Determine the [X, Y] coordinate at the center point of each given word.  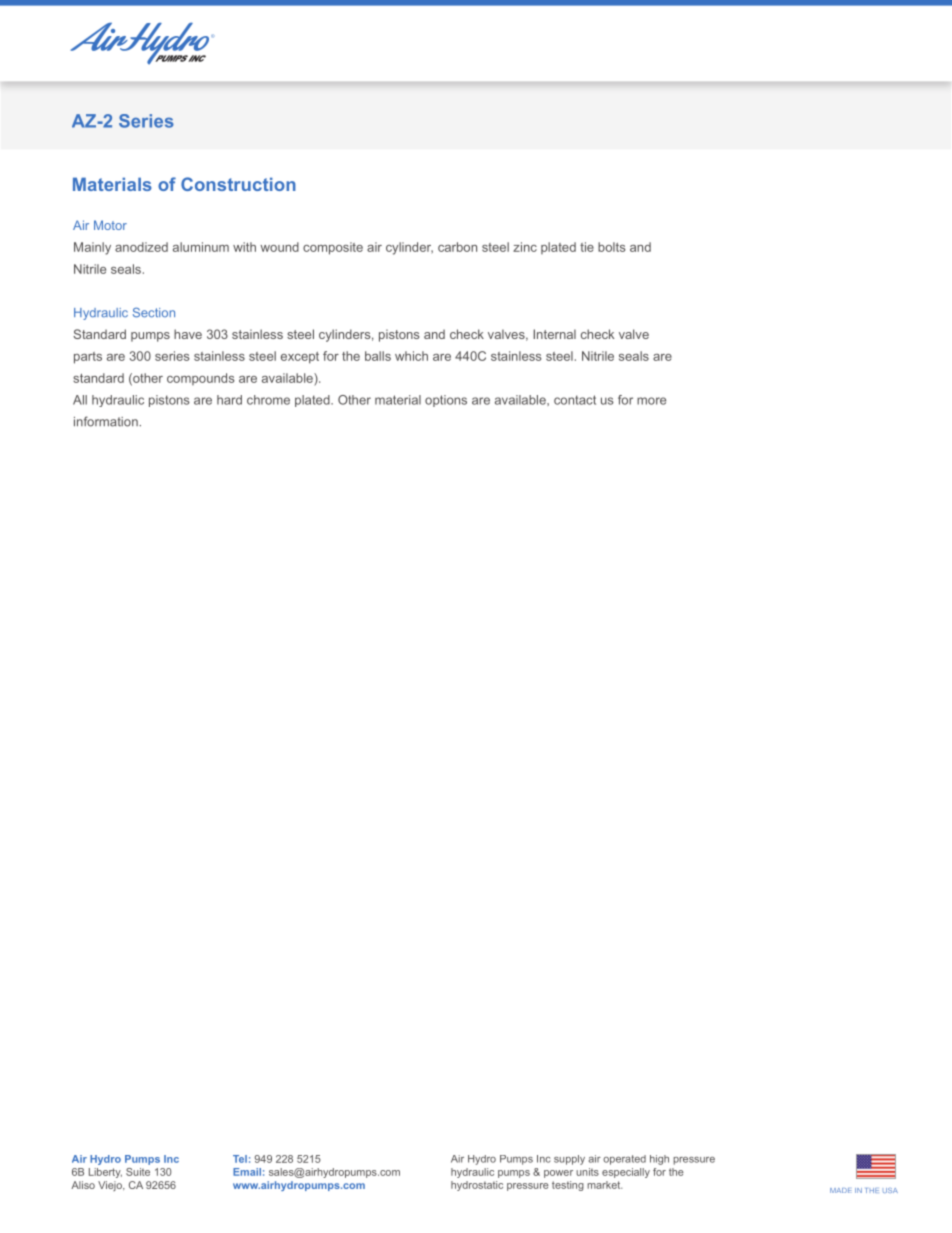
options [446, 401]
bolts [612, 247]
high [659, 1160]
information [107, 421]
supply [569, 1160]
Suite [138, 1172]
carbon [457, 247]
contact [575, 400]
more [651, 401]
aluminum [201, 247]
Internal [555, 334]
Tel [240, 1159]
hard [229, 400]
